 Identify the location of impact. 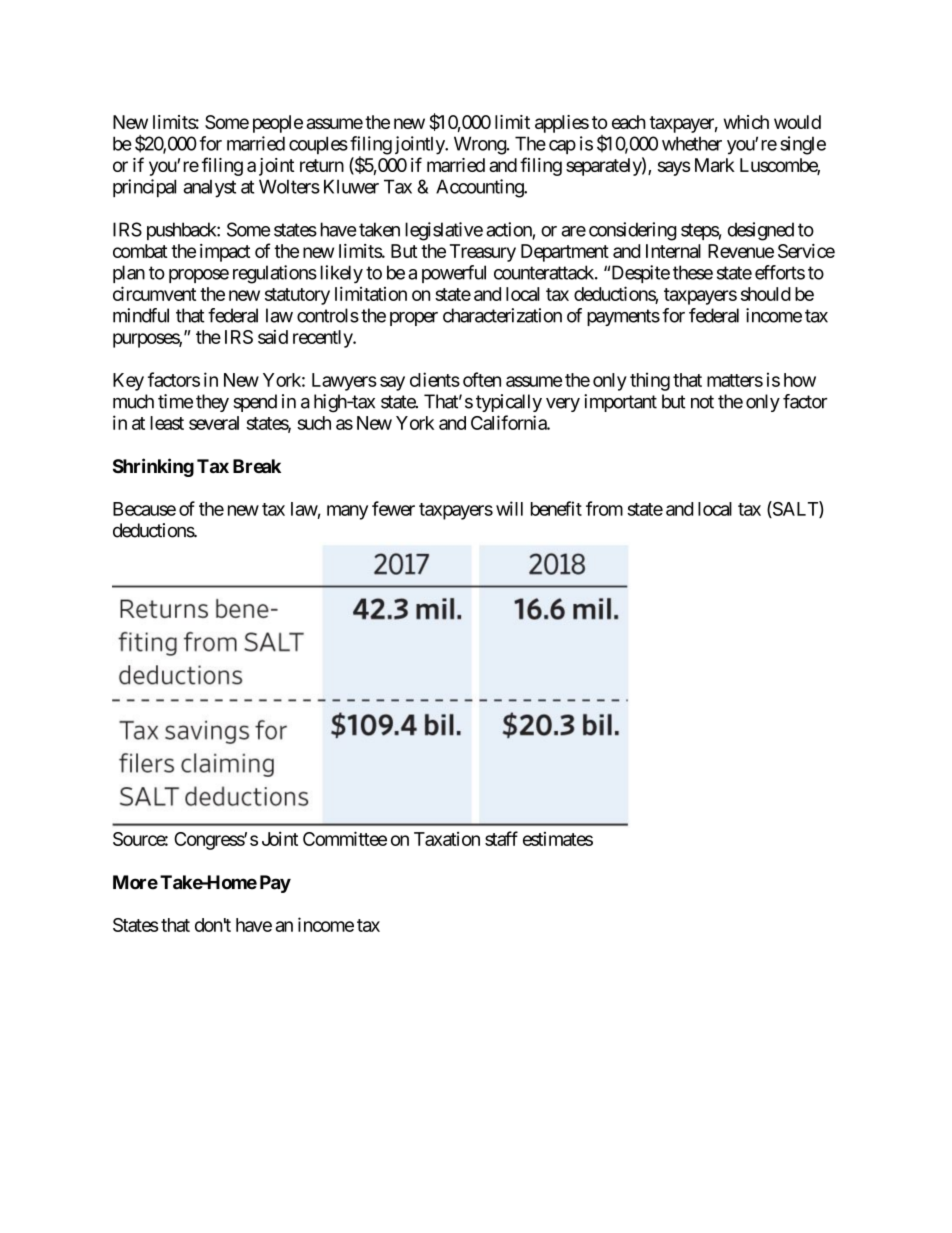
(225, 253).
